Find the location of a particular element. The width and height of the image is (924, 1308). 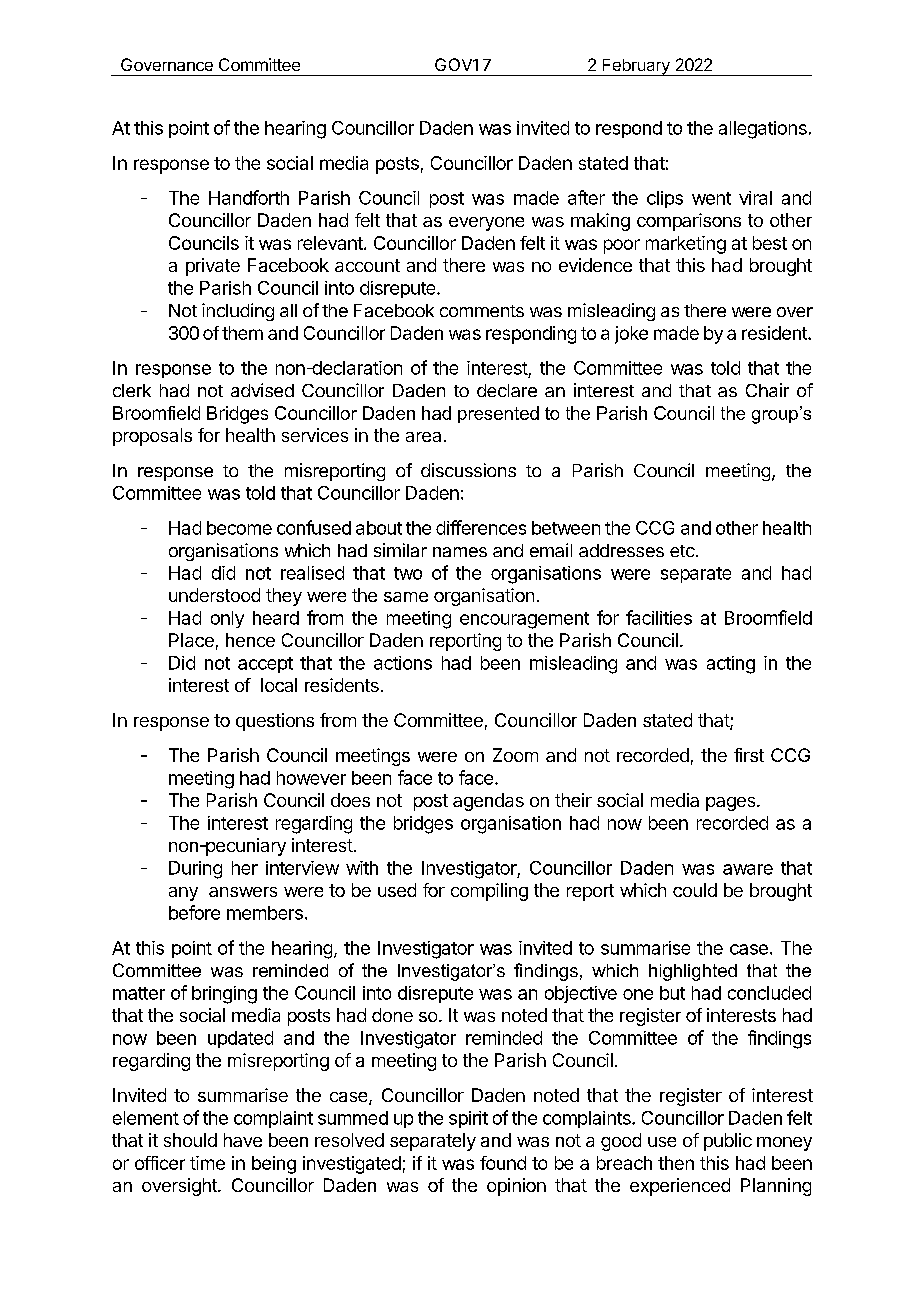

everyone is located at coordinates (486, 224).
